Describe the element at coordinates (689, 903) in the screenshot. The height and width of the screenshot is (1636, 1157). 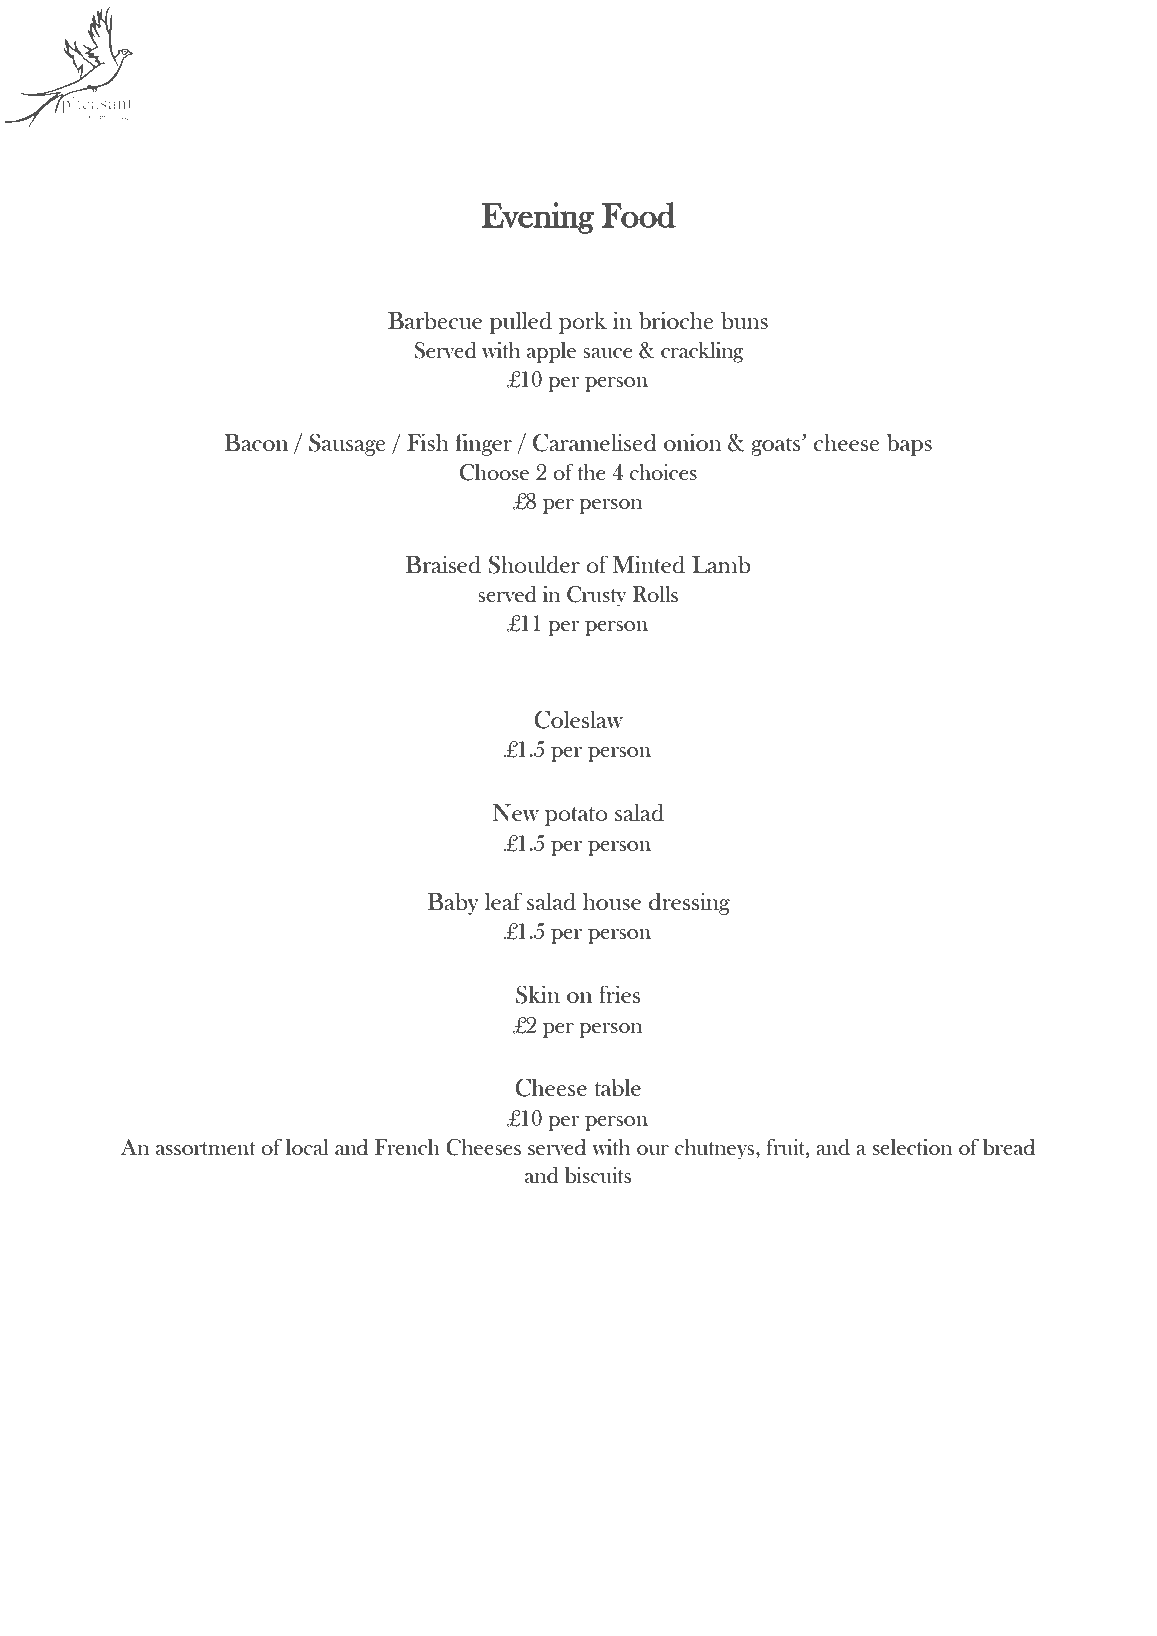
I see `dressing` at that location.
